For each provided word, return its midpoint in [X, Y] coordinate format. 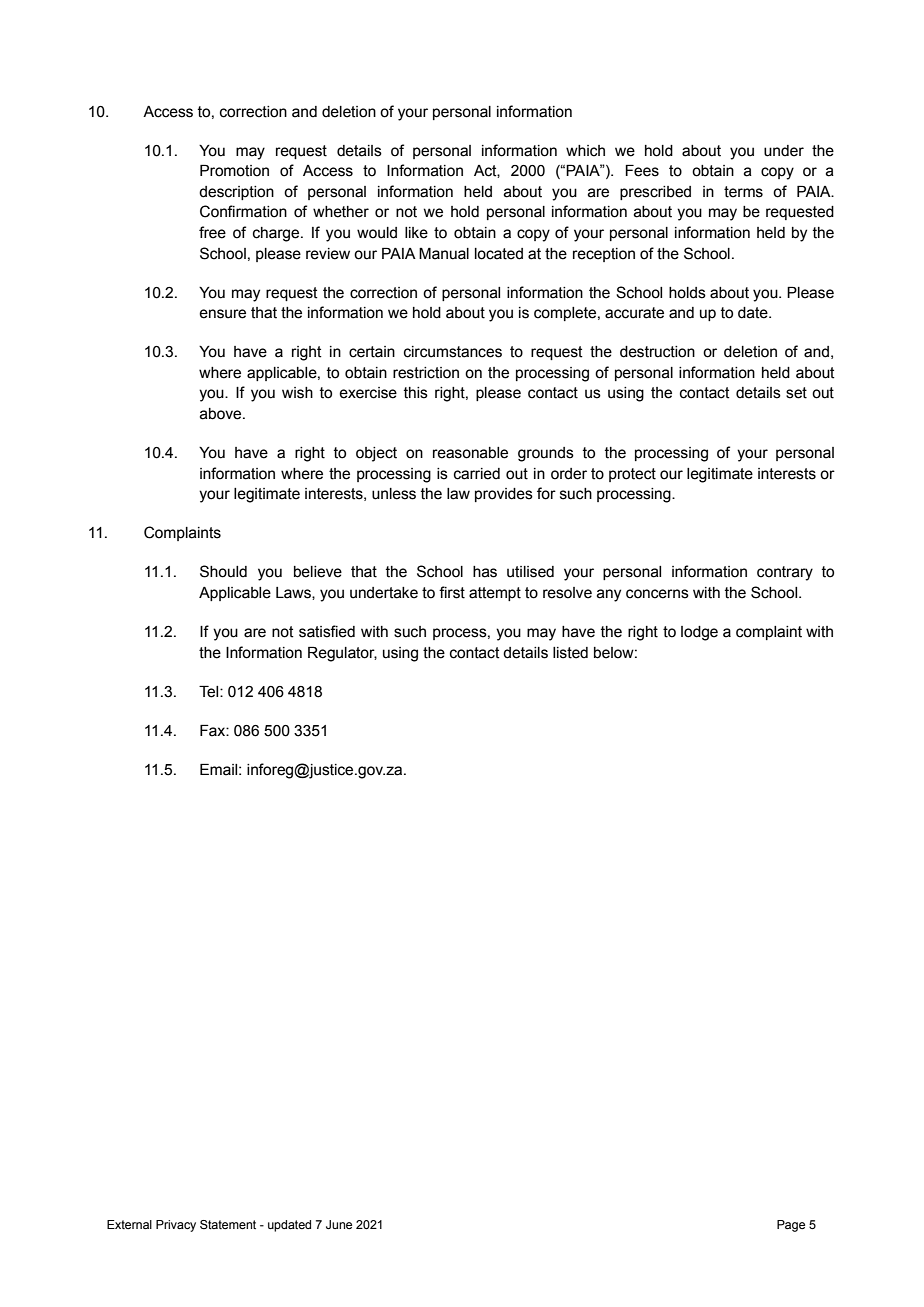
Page [791, 1226]
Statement [228, 1224]
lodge [699, 633]
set [796, 393]
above [222, 414]
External [129, 1224]
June [339, 1224]
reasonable [470, 453]
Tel [210, 692]
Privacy [176, 1226]
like [416, 233]
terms [743, 192]
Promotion [234, 171]
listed [570, 653]
